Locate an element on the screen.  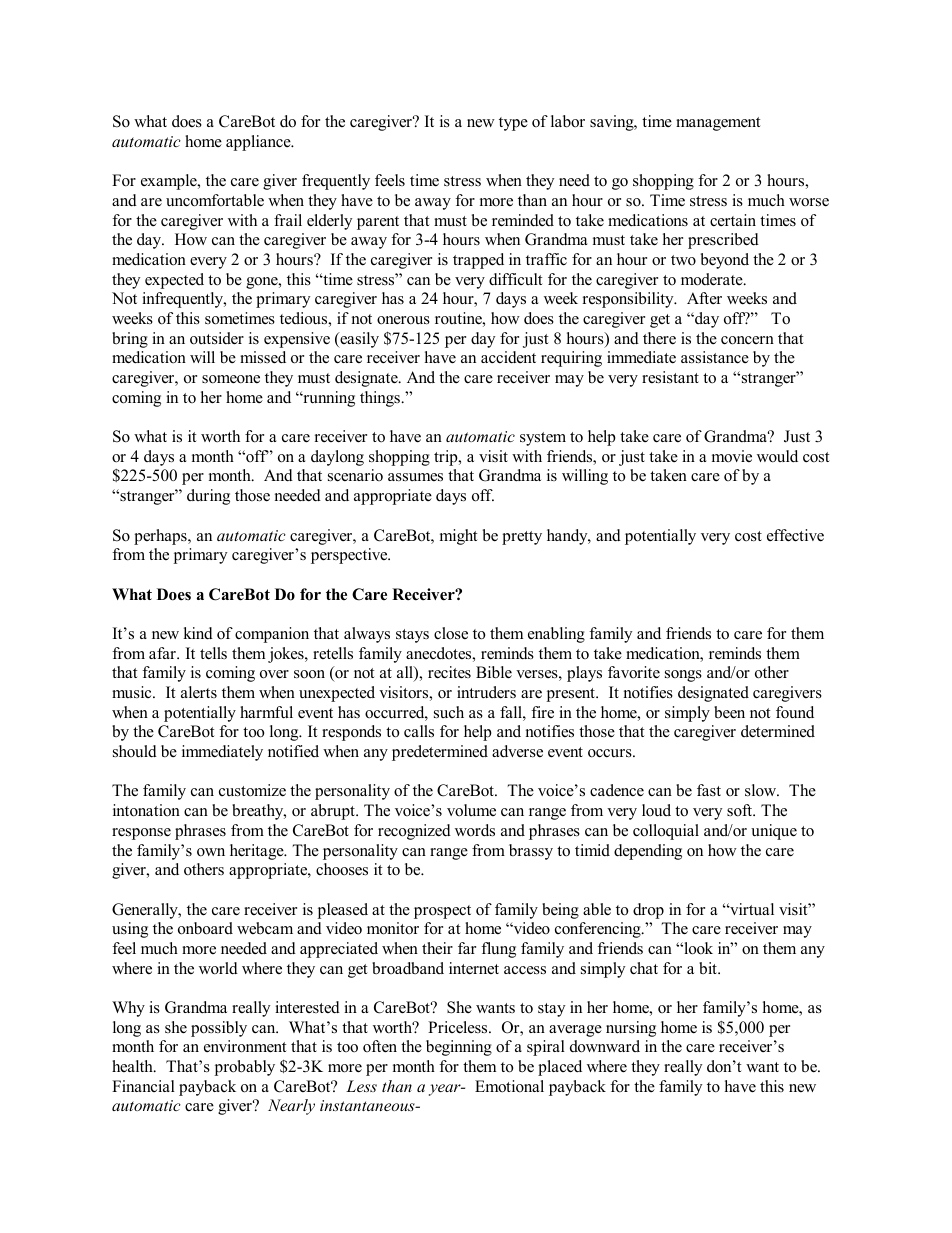
probably is located at coordinates (244, 1068).
